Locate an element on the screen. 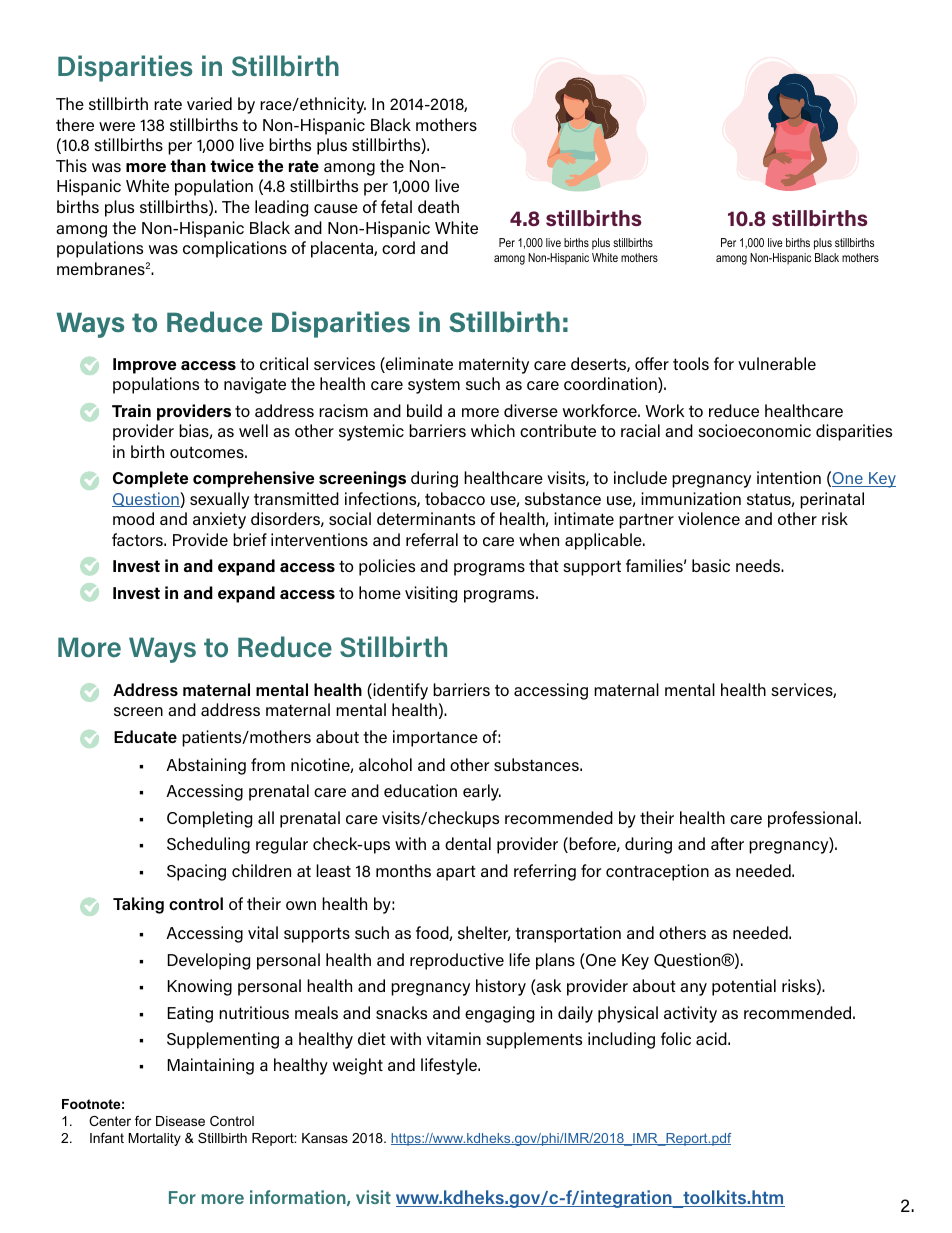 The height and width of the screenshot is (1233, 952). were is located at coordinates (117, 126).
